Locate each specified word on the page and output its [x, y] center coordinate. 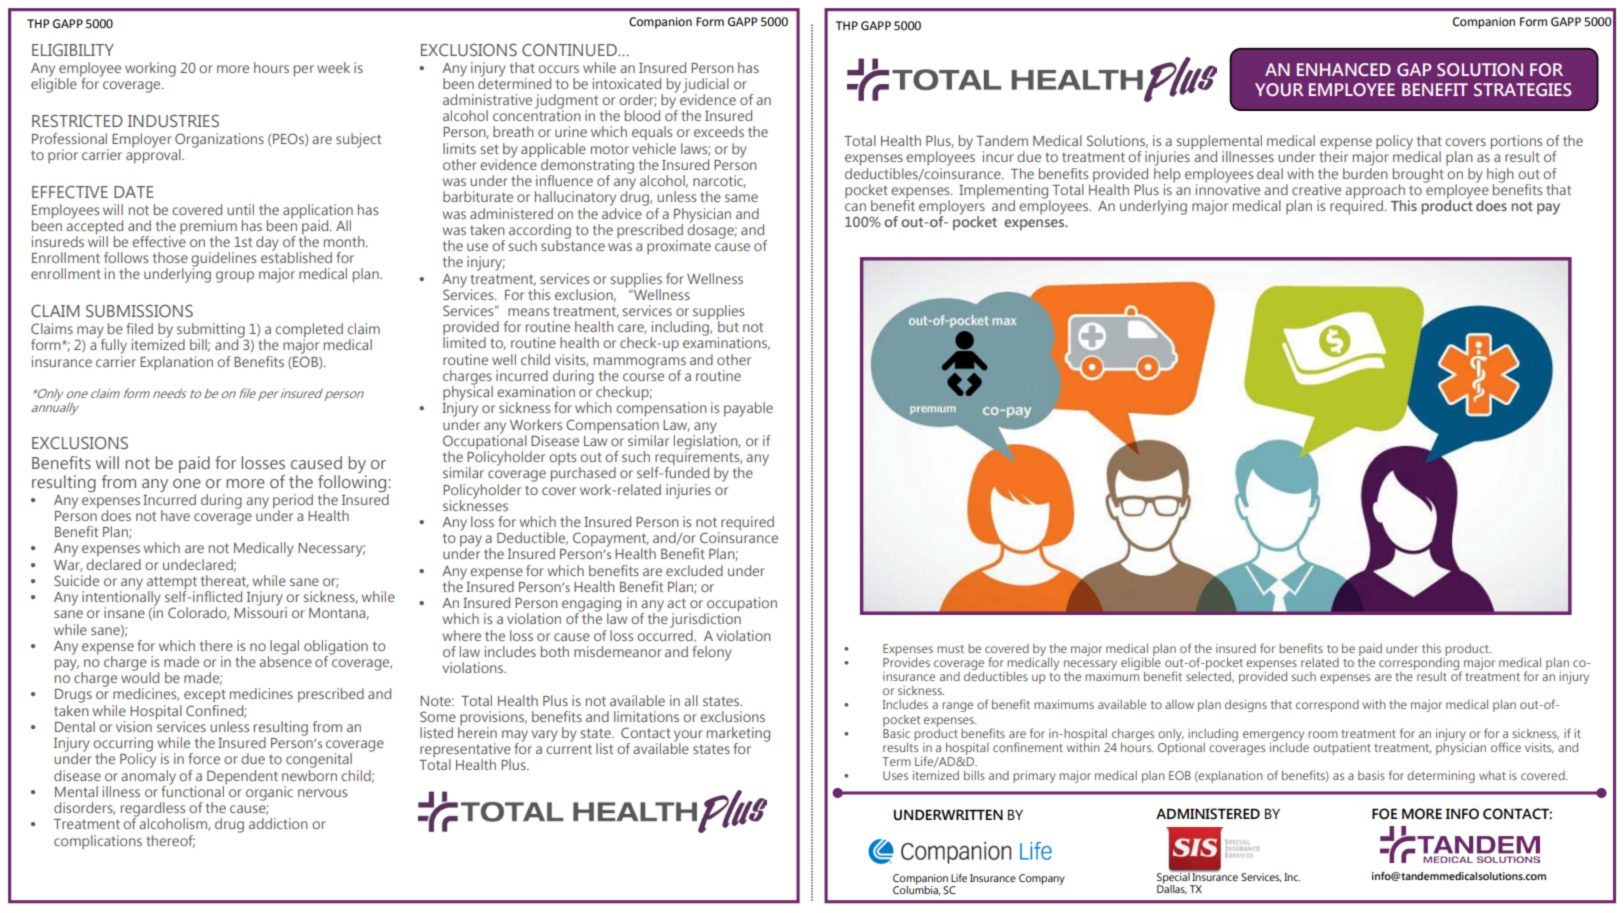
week [333, 67]
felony [712, 653]
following [353, 482]
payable [748, 409]
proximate [679, 247]
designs [1246, 706]
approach [1375, 192]
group [235, 277]
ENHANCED [1344, 69]
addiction [278, 823]
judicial [706, 86]
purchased [583, 474]
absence [285, 660]
